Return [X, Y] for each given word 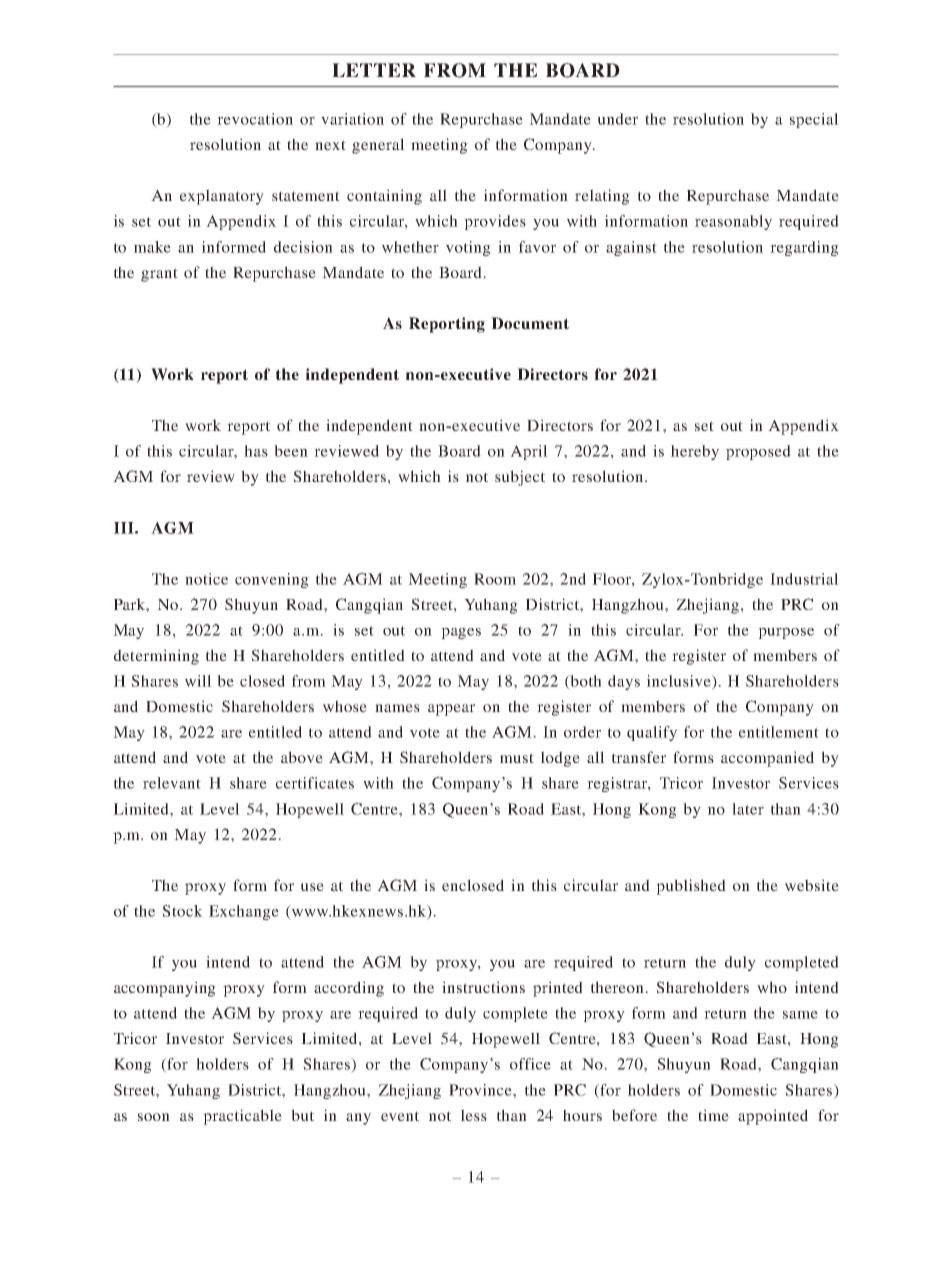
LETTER [374, 70]
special [814, 120]
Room [495, 579]
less [474, 1115]
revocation [255, 119]
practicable [242, 1117]
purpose [786, 633]
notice [206, 579]
